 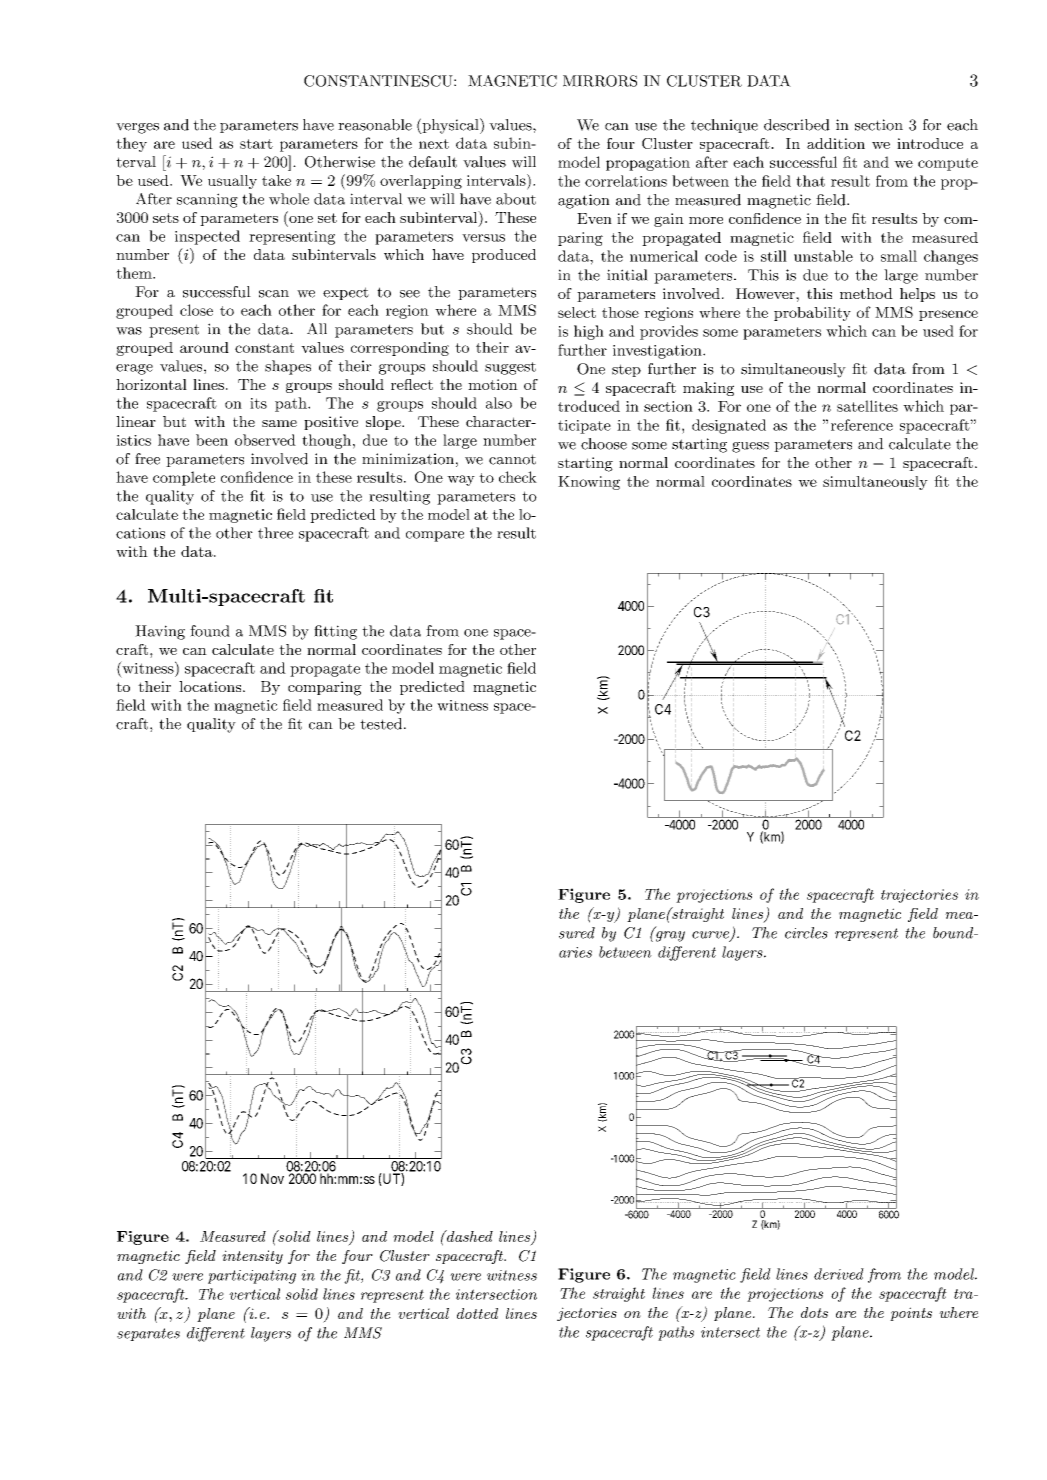 I want to click on found, so click(x=210, y=631).
